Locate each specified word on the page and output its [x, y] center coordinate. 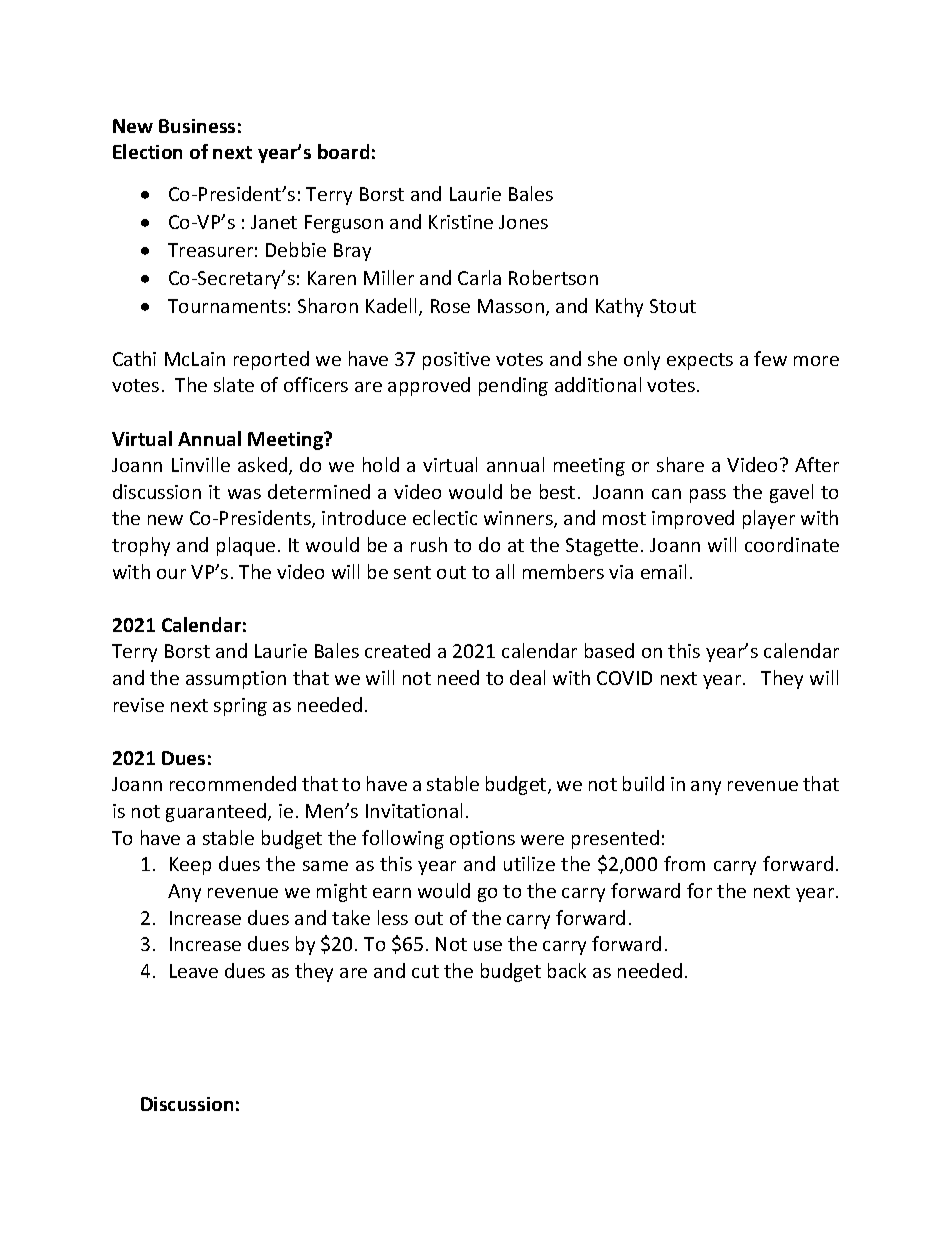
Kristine [461, 222]
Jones [523, 222]
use [488, 946]
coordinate [792, 544]
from [684, 863]
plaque [246, 546]
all [505, 571]
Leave [194, 971]
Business [197, 126]
